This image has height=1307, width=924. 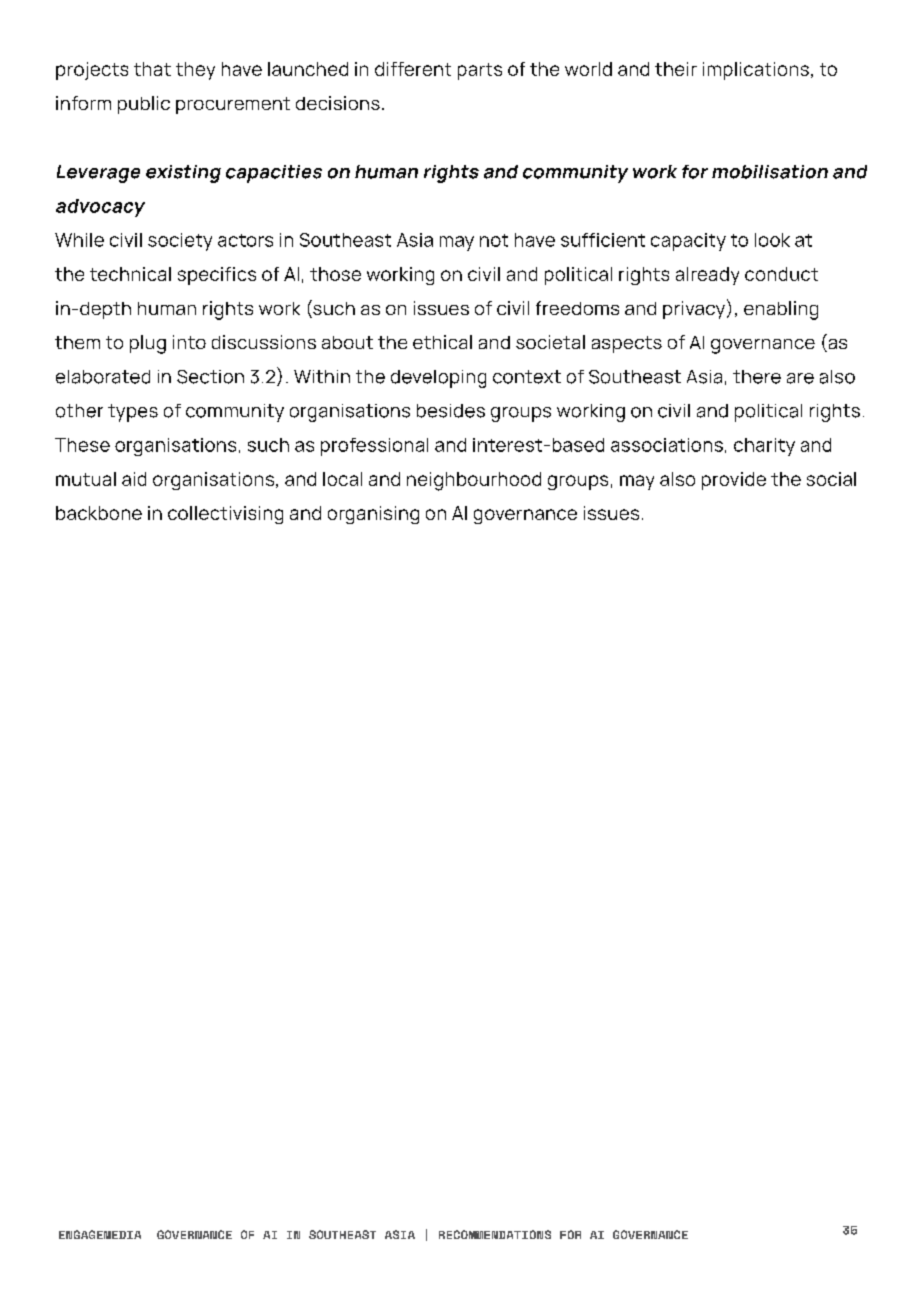 What do you see at coordinates (756, 71) in the image?
I see `implications` at bounding box center [756, 71].
